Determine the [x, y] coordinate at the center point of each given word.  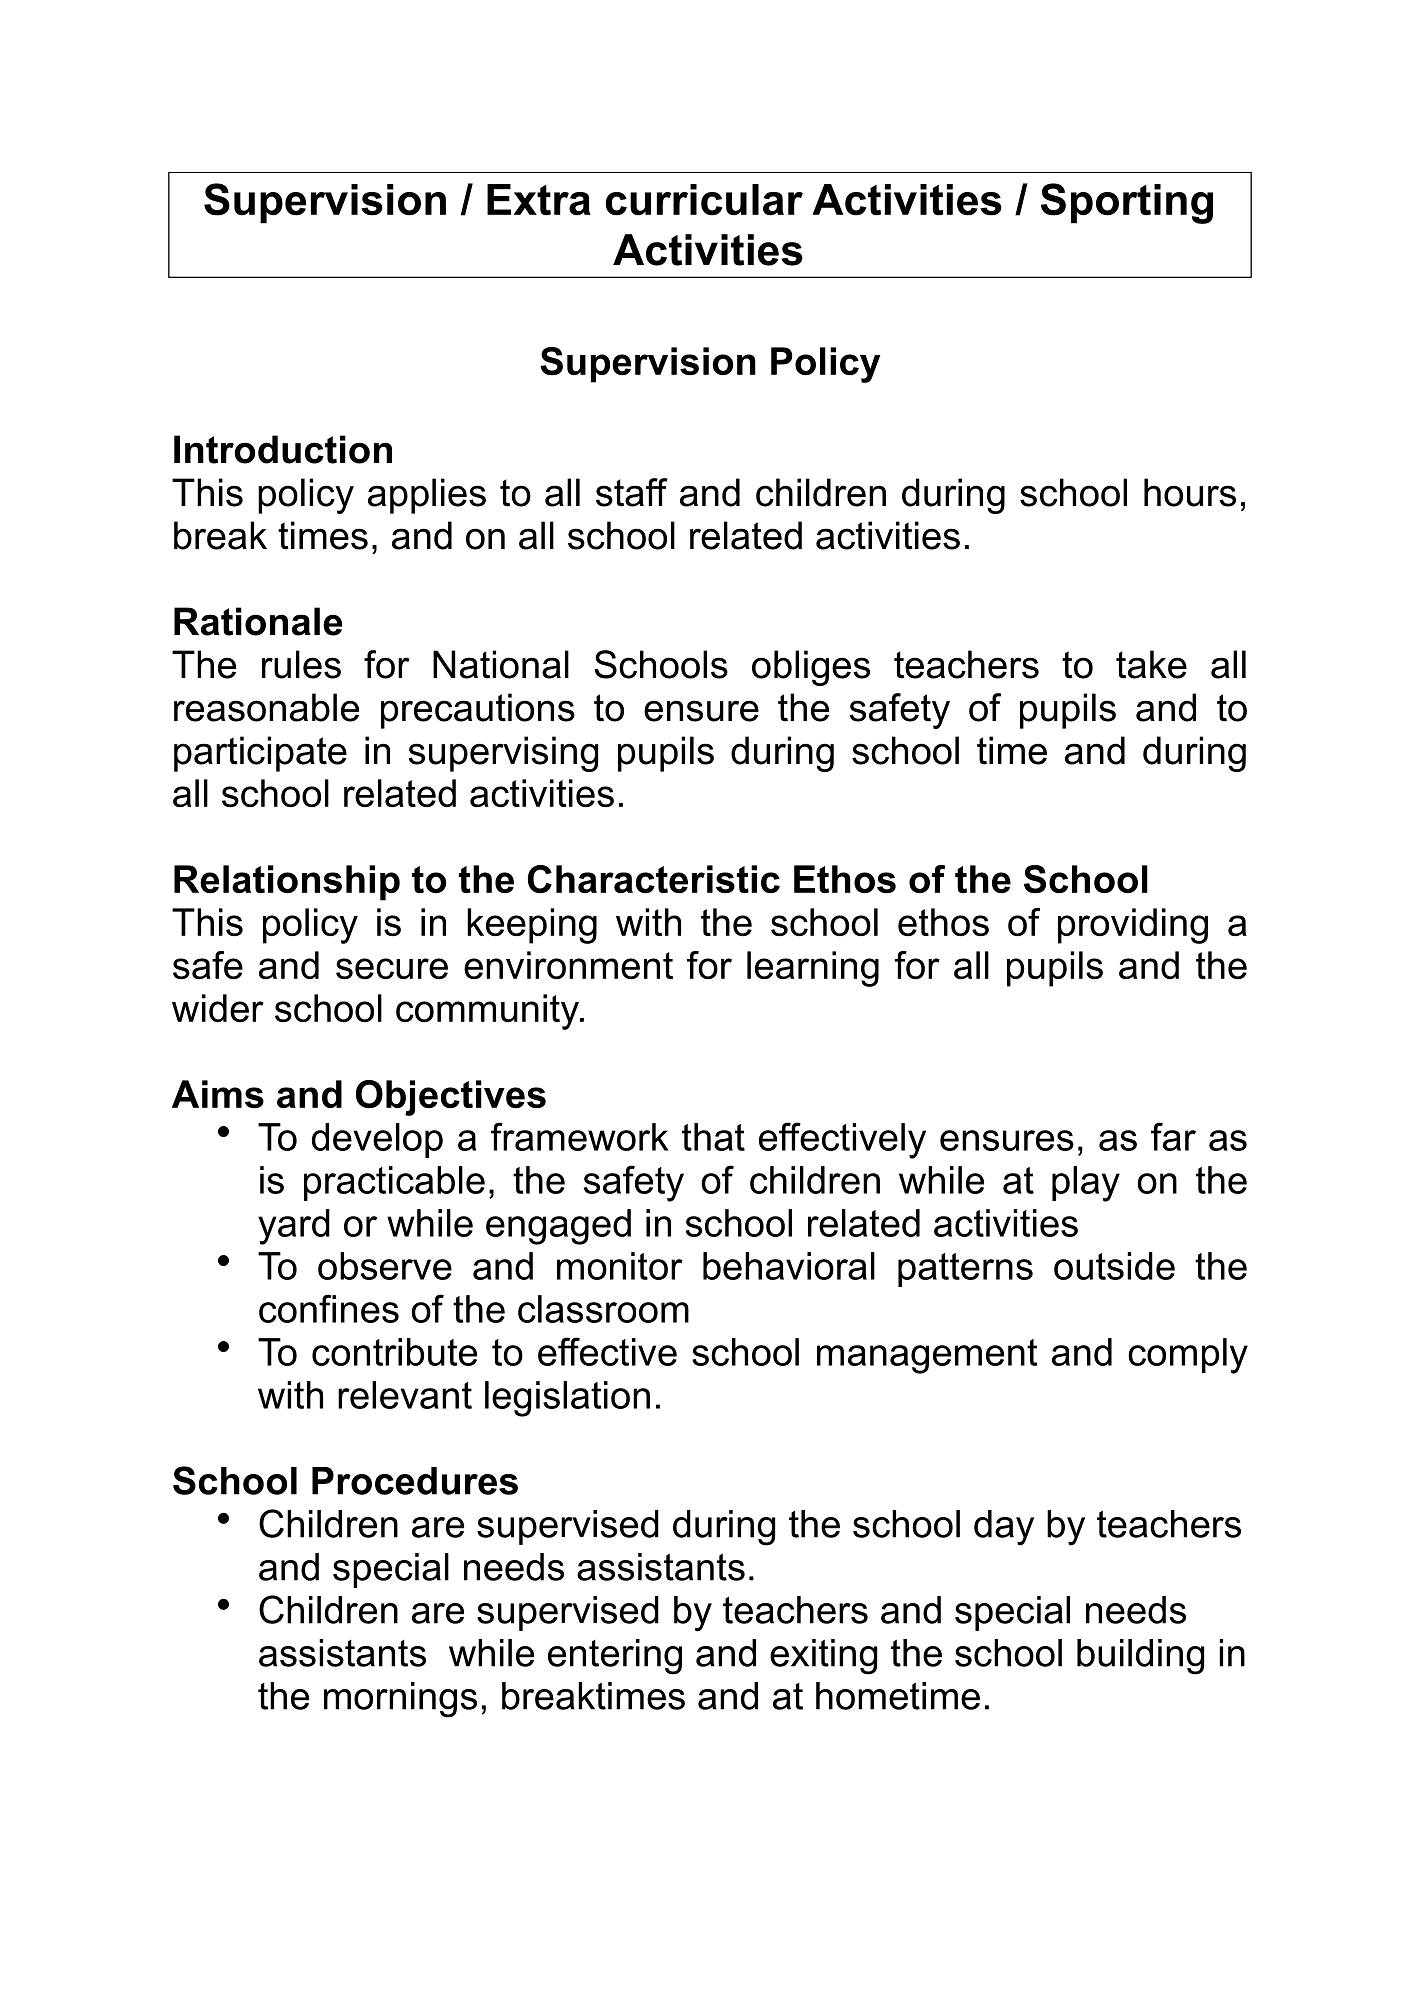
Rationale [258, 621]
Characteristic [654, 879]
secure [392, 968]
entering [615, 1657]
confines [329, 1308]
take [1151, 664]
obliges [811, 668]
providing [1133, 926]
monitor [620, 1266]
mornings [400, 1700]
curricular [704, 200]
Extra [539, 200]
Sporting [1127, 203]
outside [1114, 1266]
